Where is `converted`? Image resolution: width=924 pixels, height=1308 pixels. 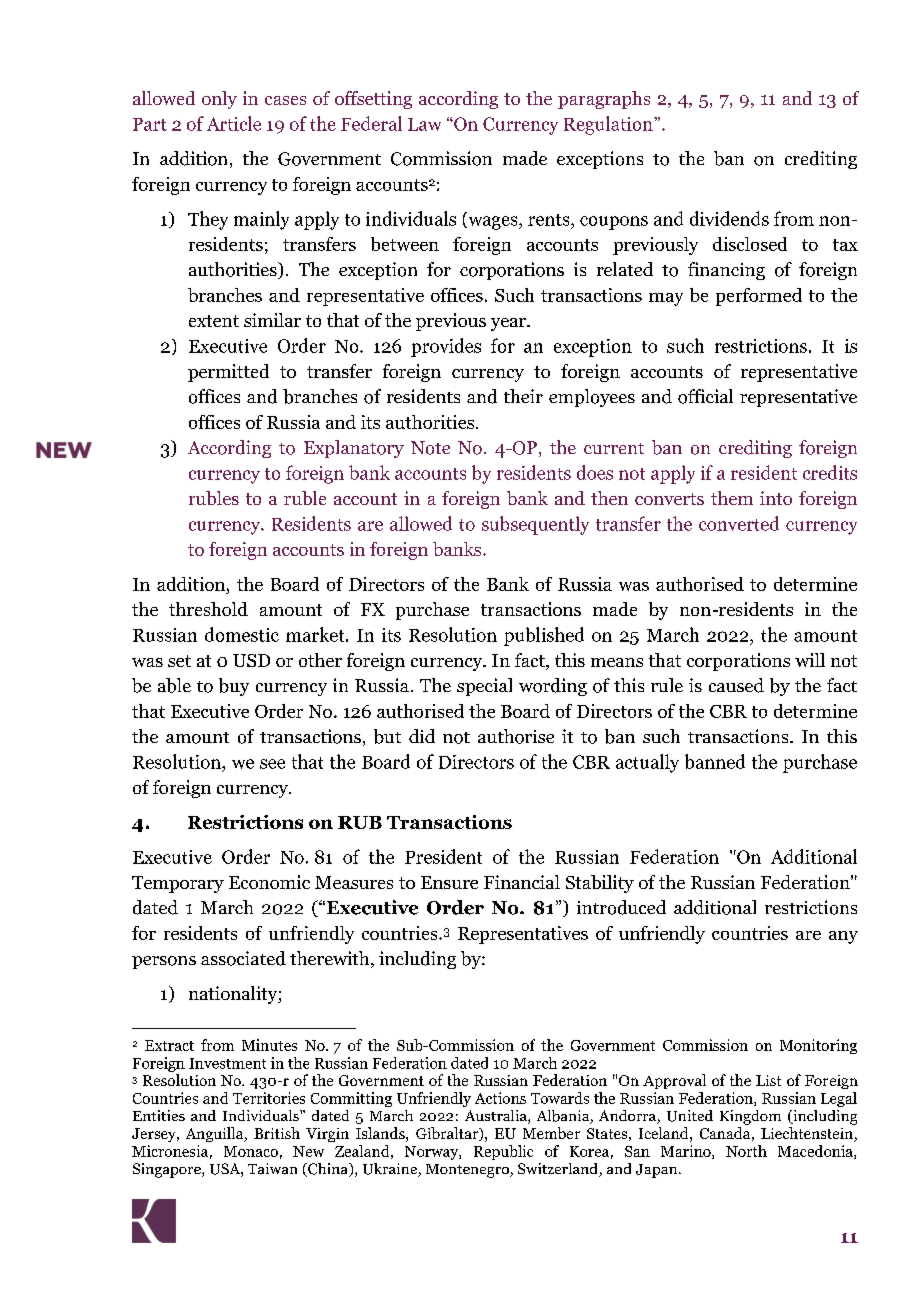
converted is located at coordinates (739, 523).
